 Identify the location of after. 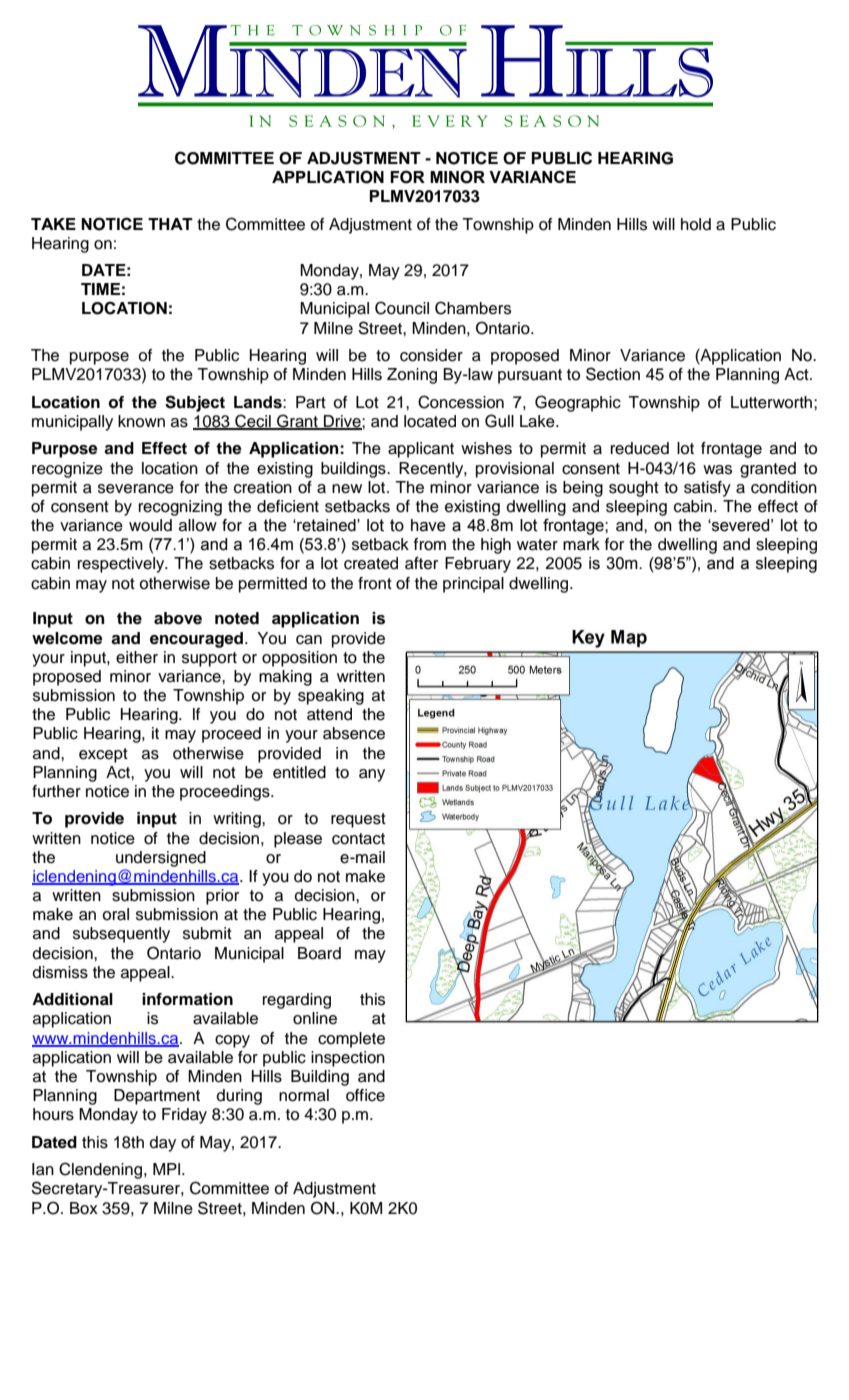
(421, 563).
